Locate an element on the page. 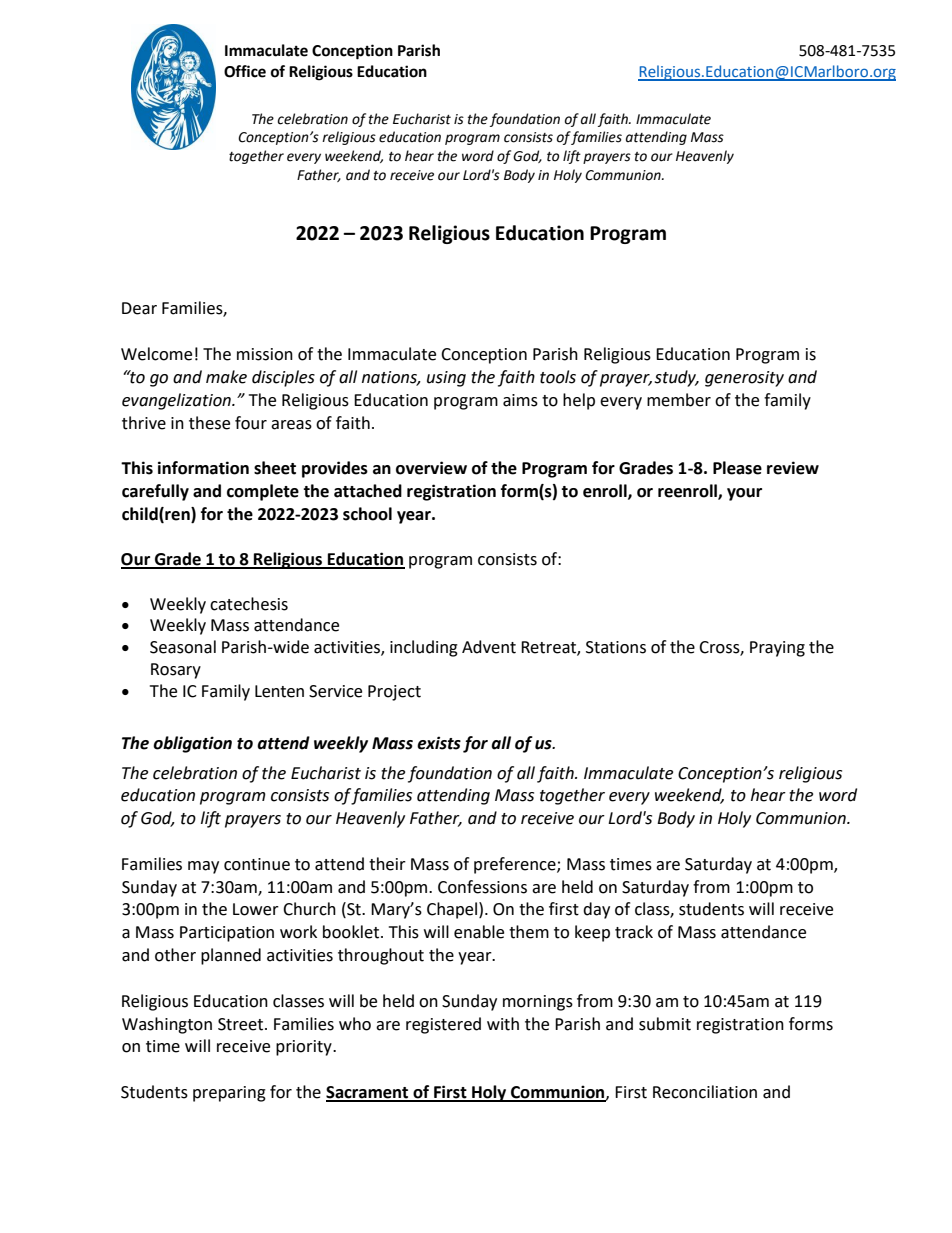 The width and height of the page is (952, 1233). using is located at coordinates (446, 379).
